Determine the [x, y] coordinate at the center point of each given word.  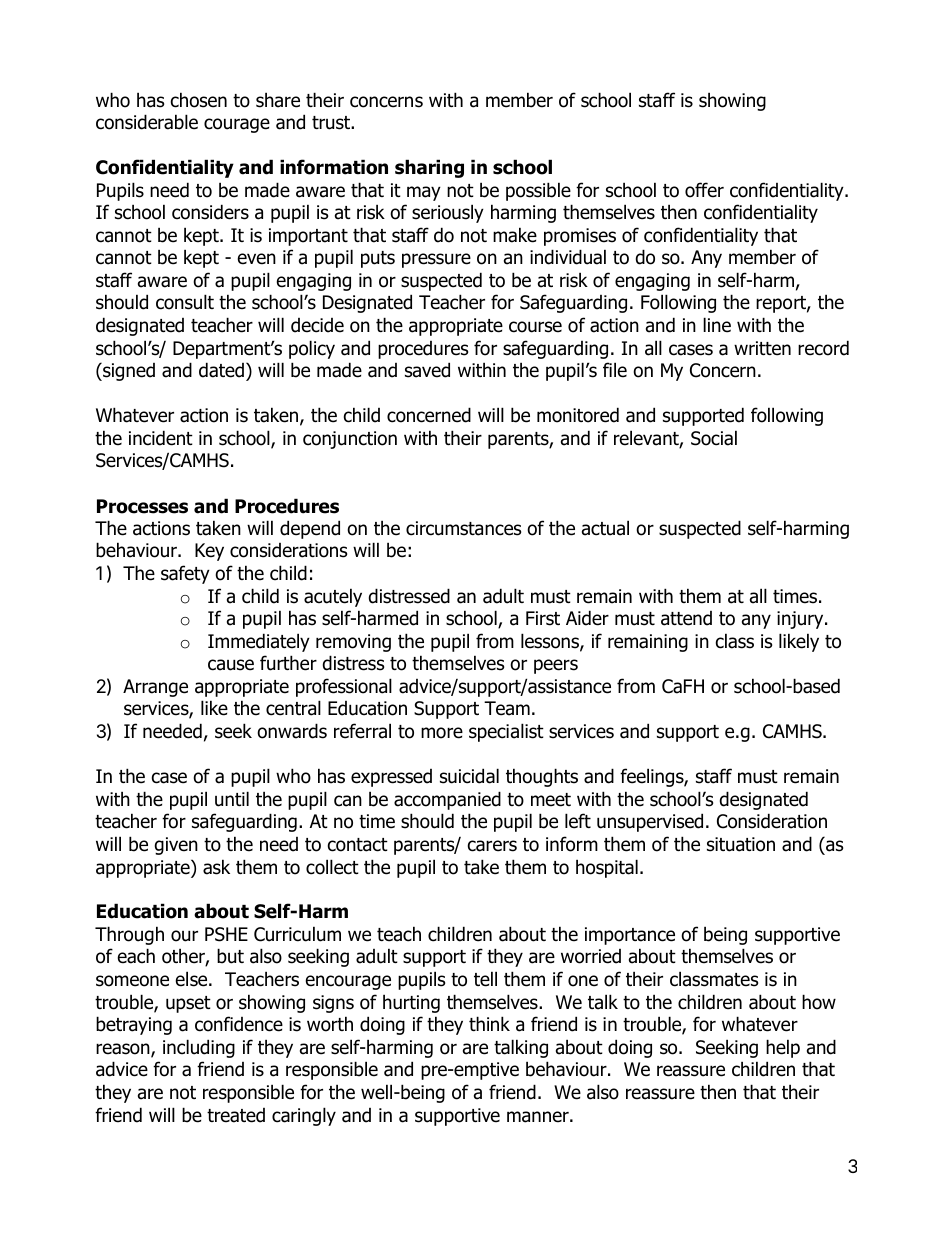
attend [686, 618]
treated [236, 1115]
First [543, 618]
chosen [199, 100]
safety [185, 574]
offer [704, 190]
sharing [429, 168]
